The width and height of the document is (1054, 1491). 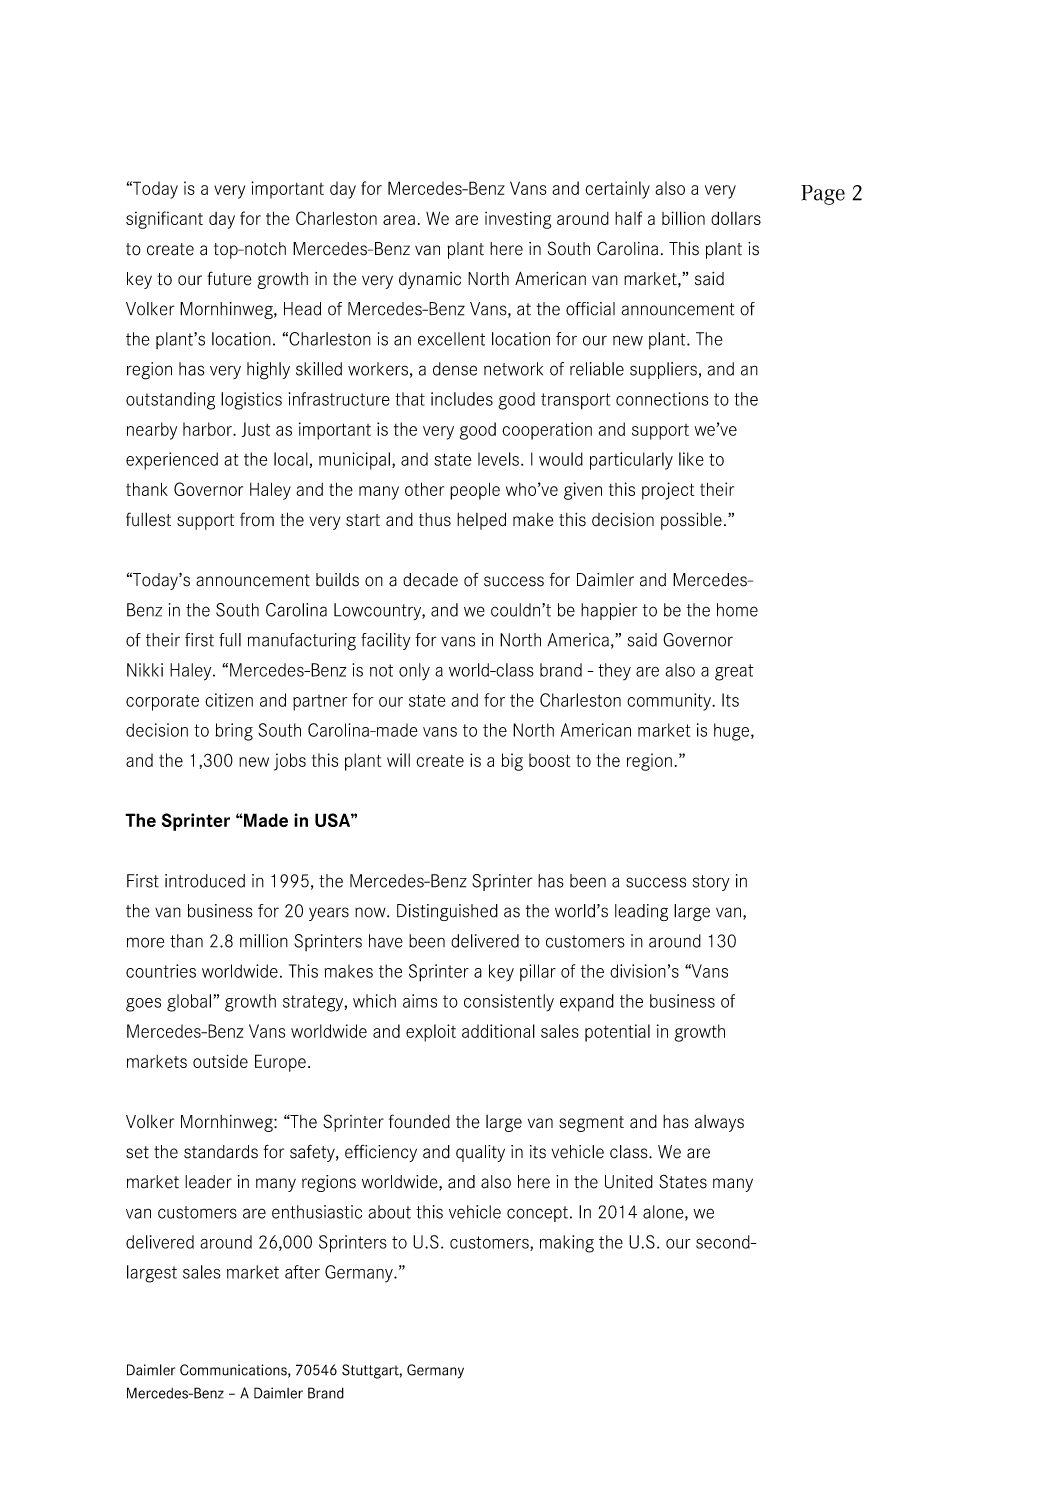 What do you see at coordinates (736, 218) in the document?
I see `dollars` at bounding box center [736, 218].
